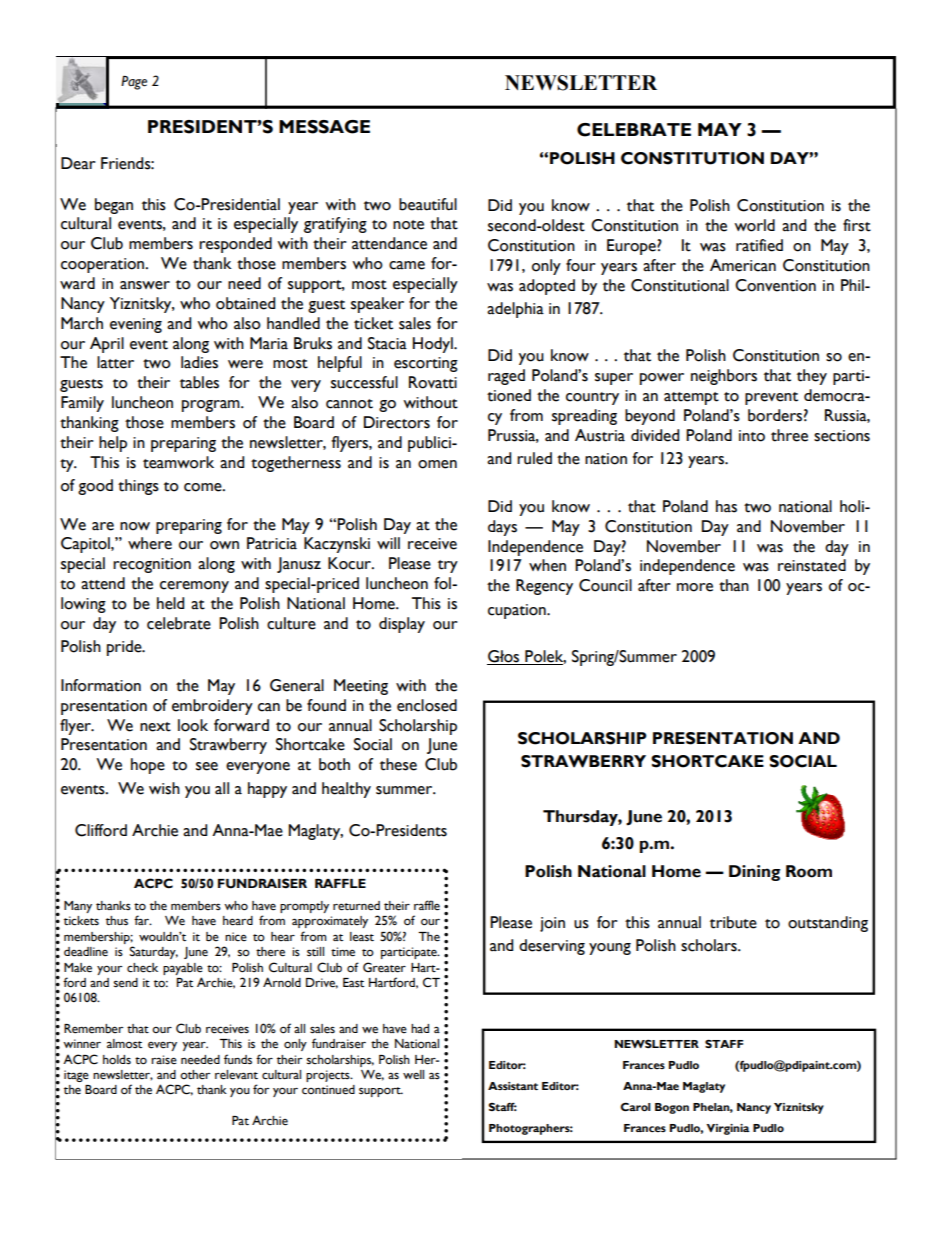 The image size is (952, 1233). I want to click on Page, so click(134, 83).
